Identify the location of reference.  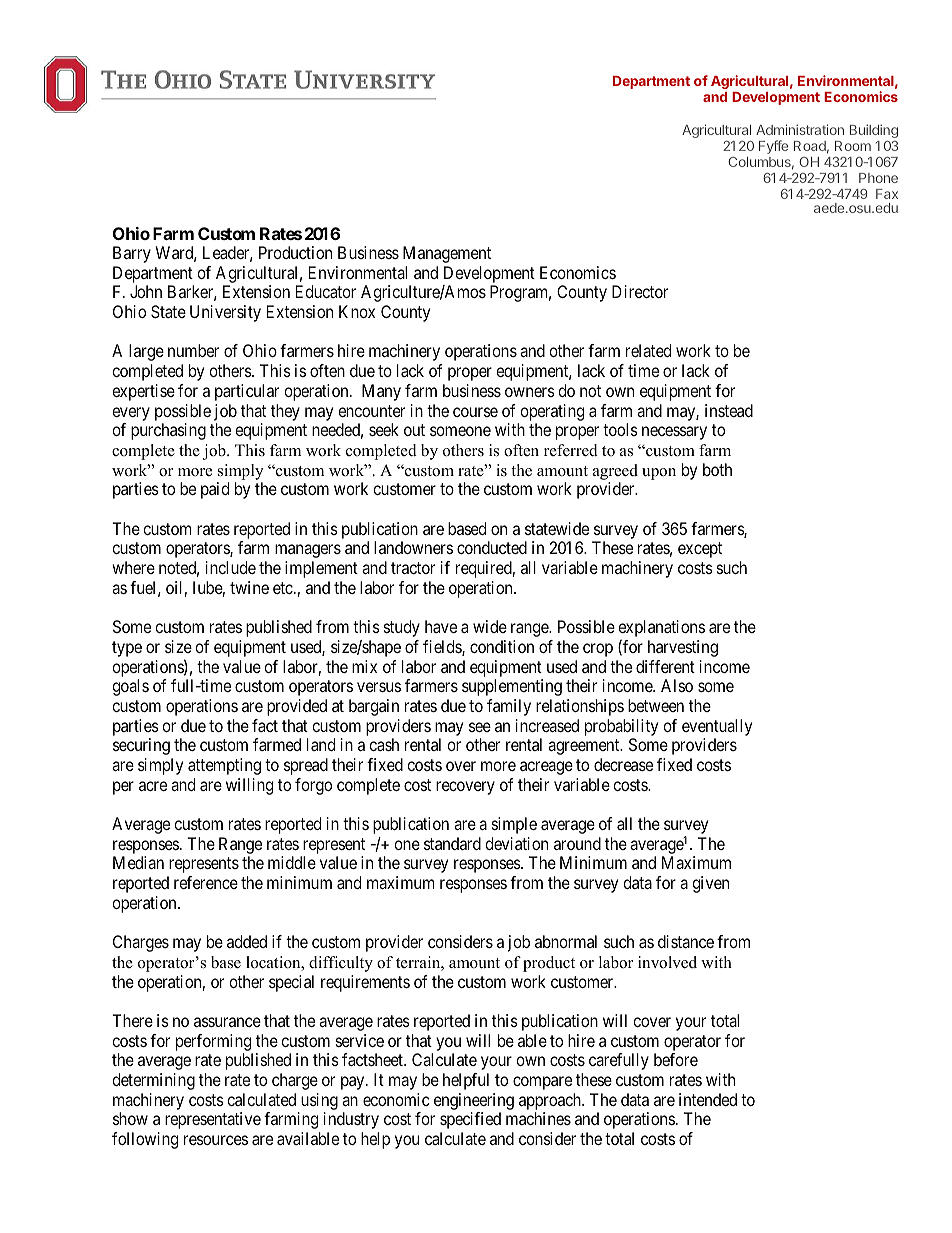
(206, 882).
